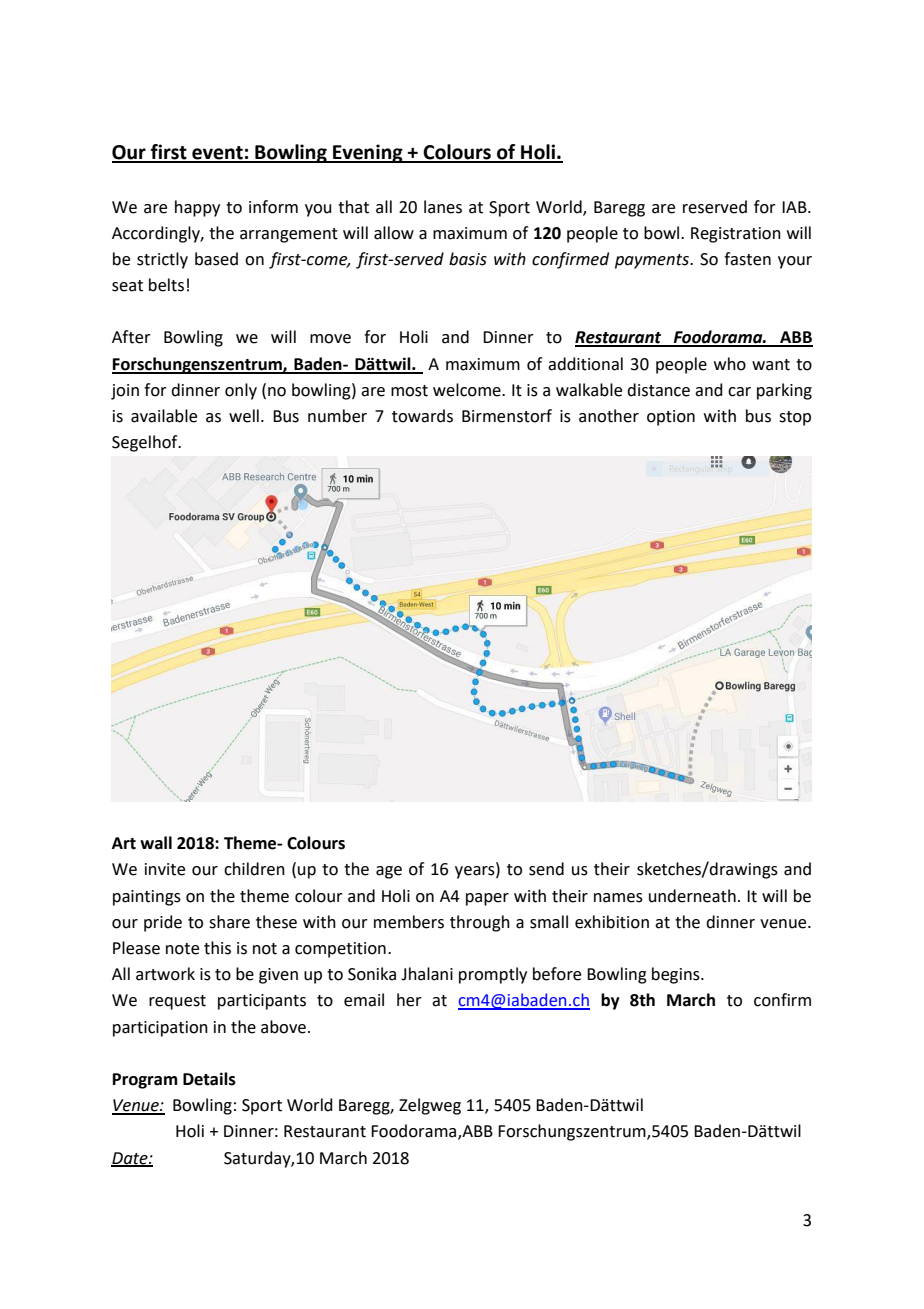 Image resolution: width=924 pixels, height=1309 pixels. What do you see at coordinates (244, 416) in the image?
I see `well` at bounding box center [244, 416].
